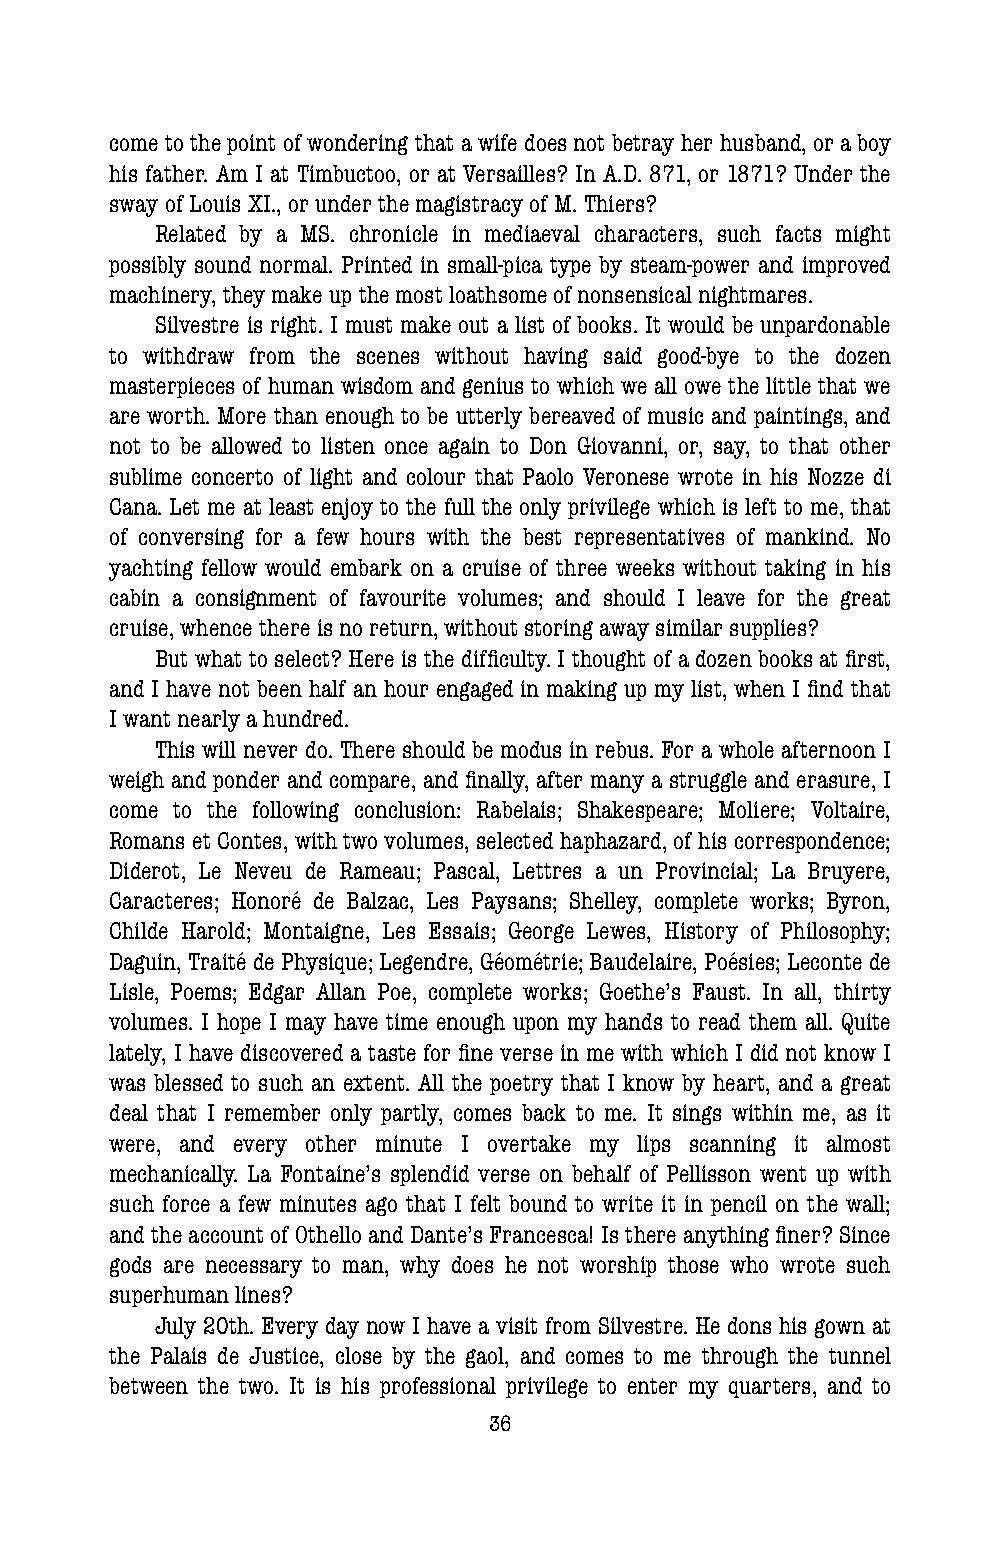  I want to click on correspondence, so click(811, 842).
